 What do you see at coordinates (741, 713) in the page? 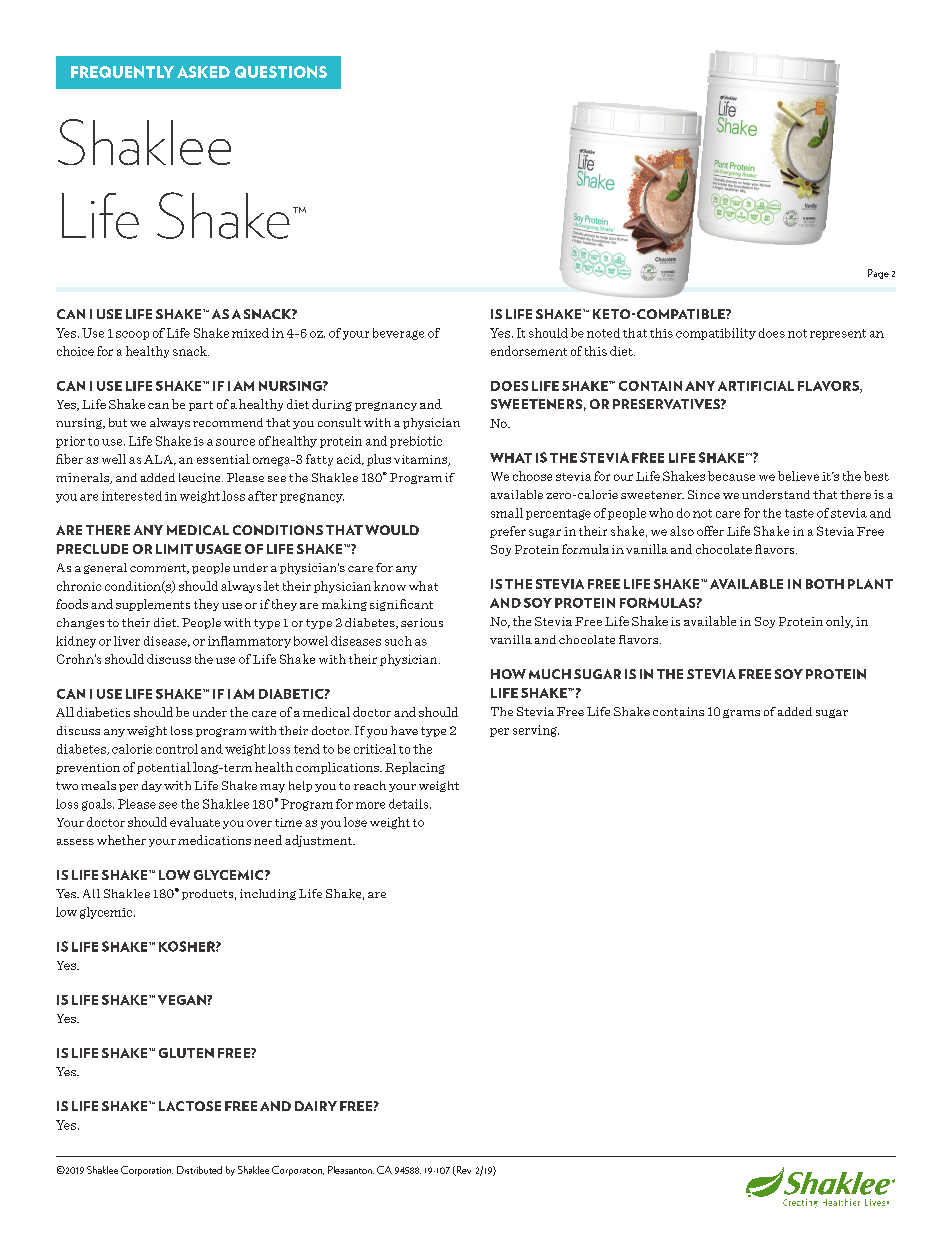
I see `grams` at bounding box center [741, 713].
